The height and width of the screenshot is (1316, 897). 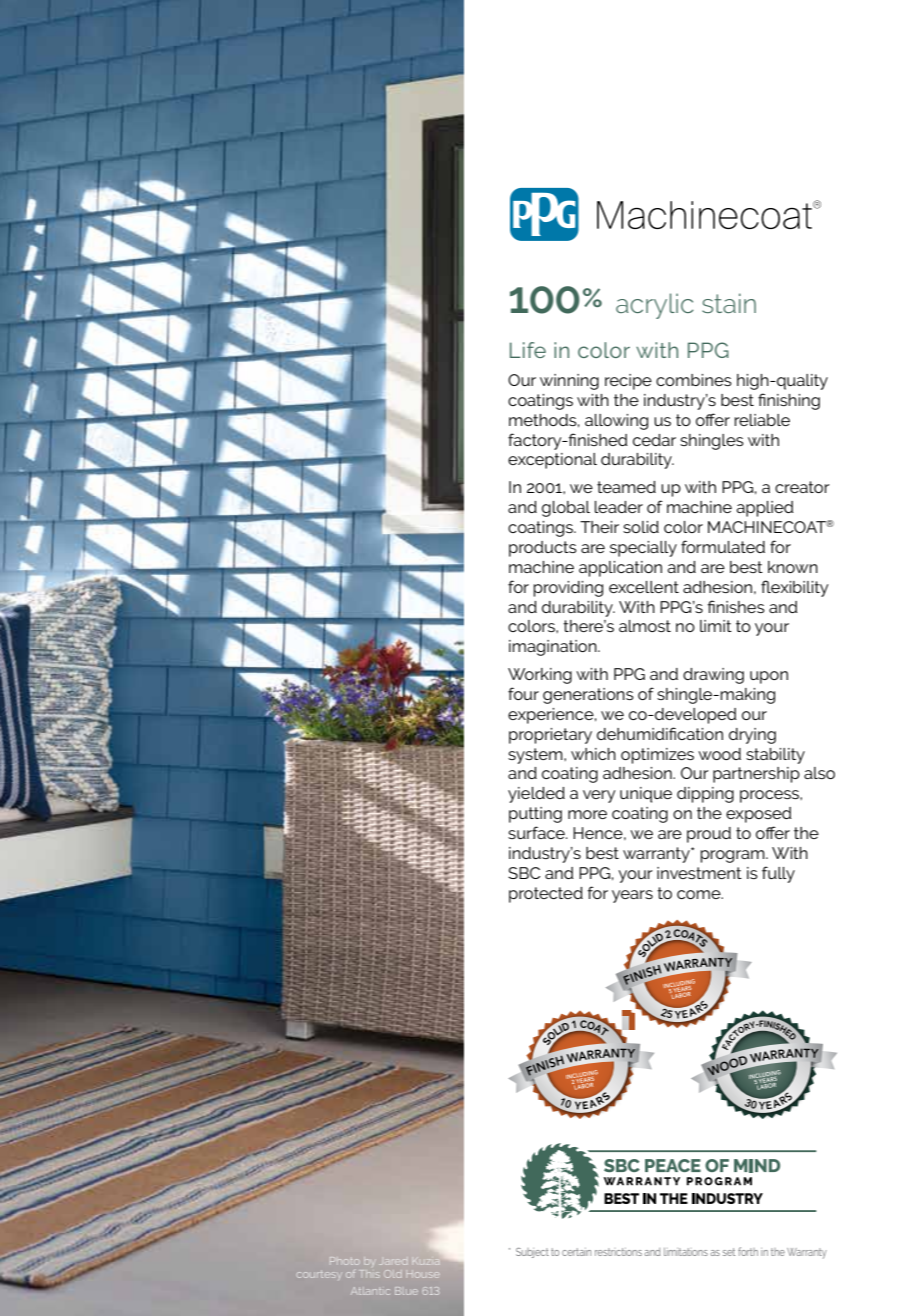 I want to click on upon, so click(x=769, y=677).
